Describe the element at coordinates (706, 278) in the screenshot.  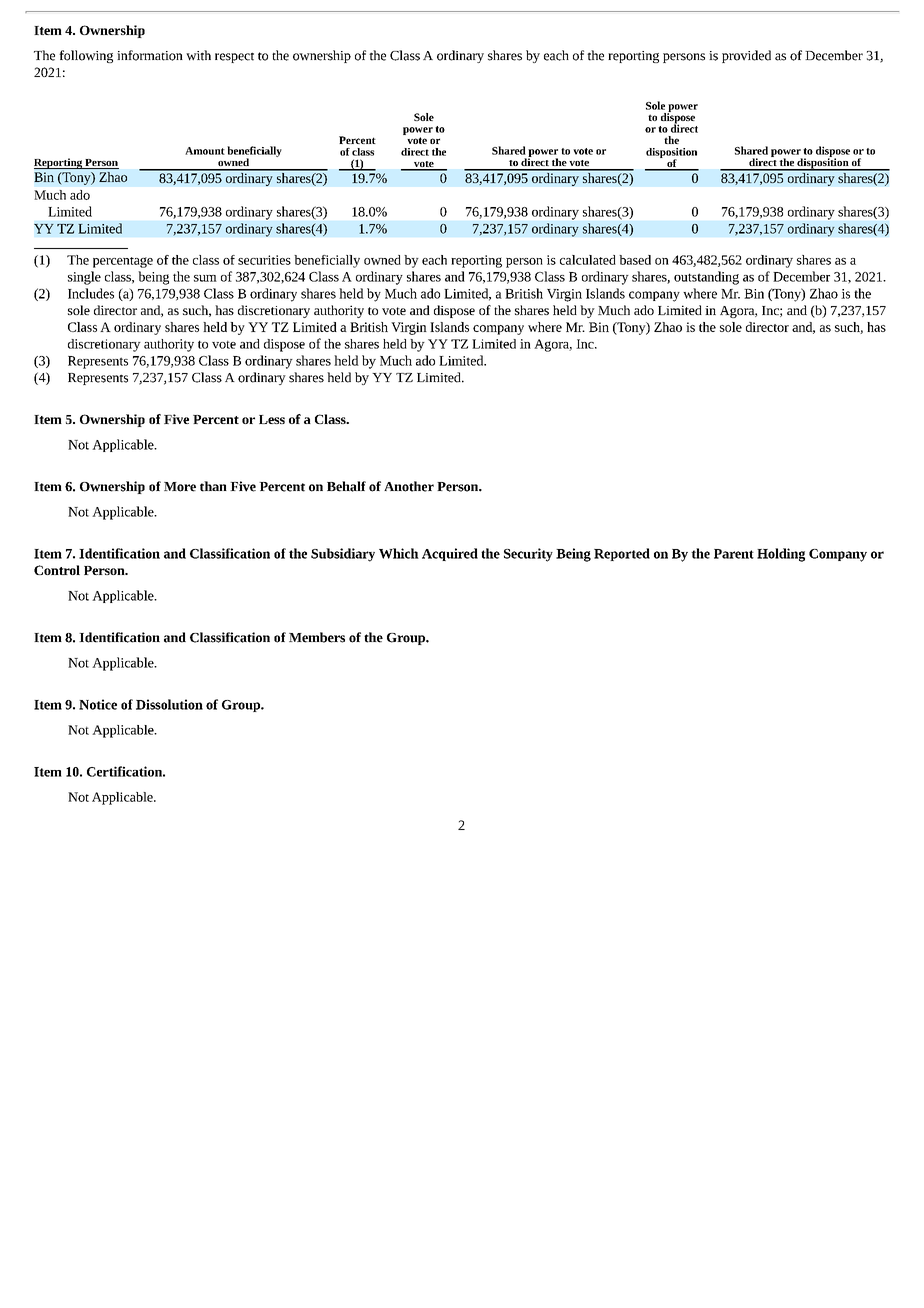
I see `outstanding` at that location.
